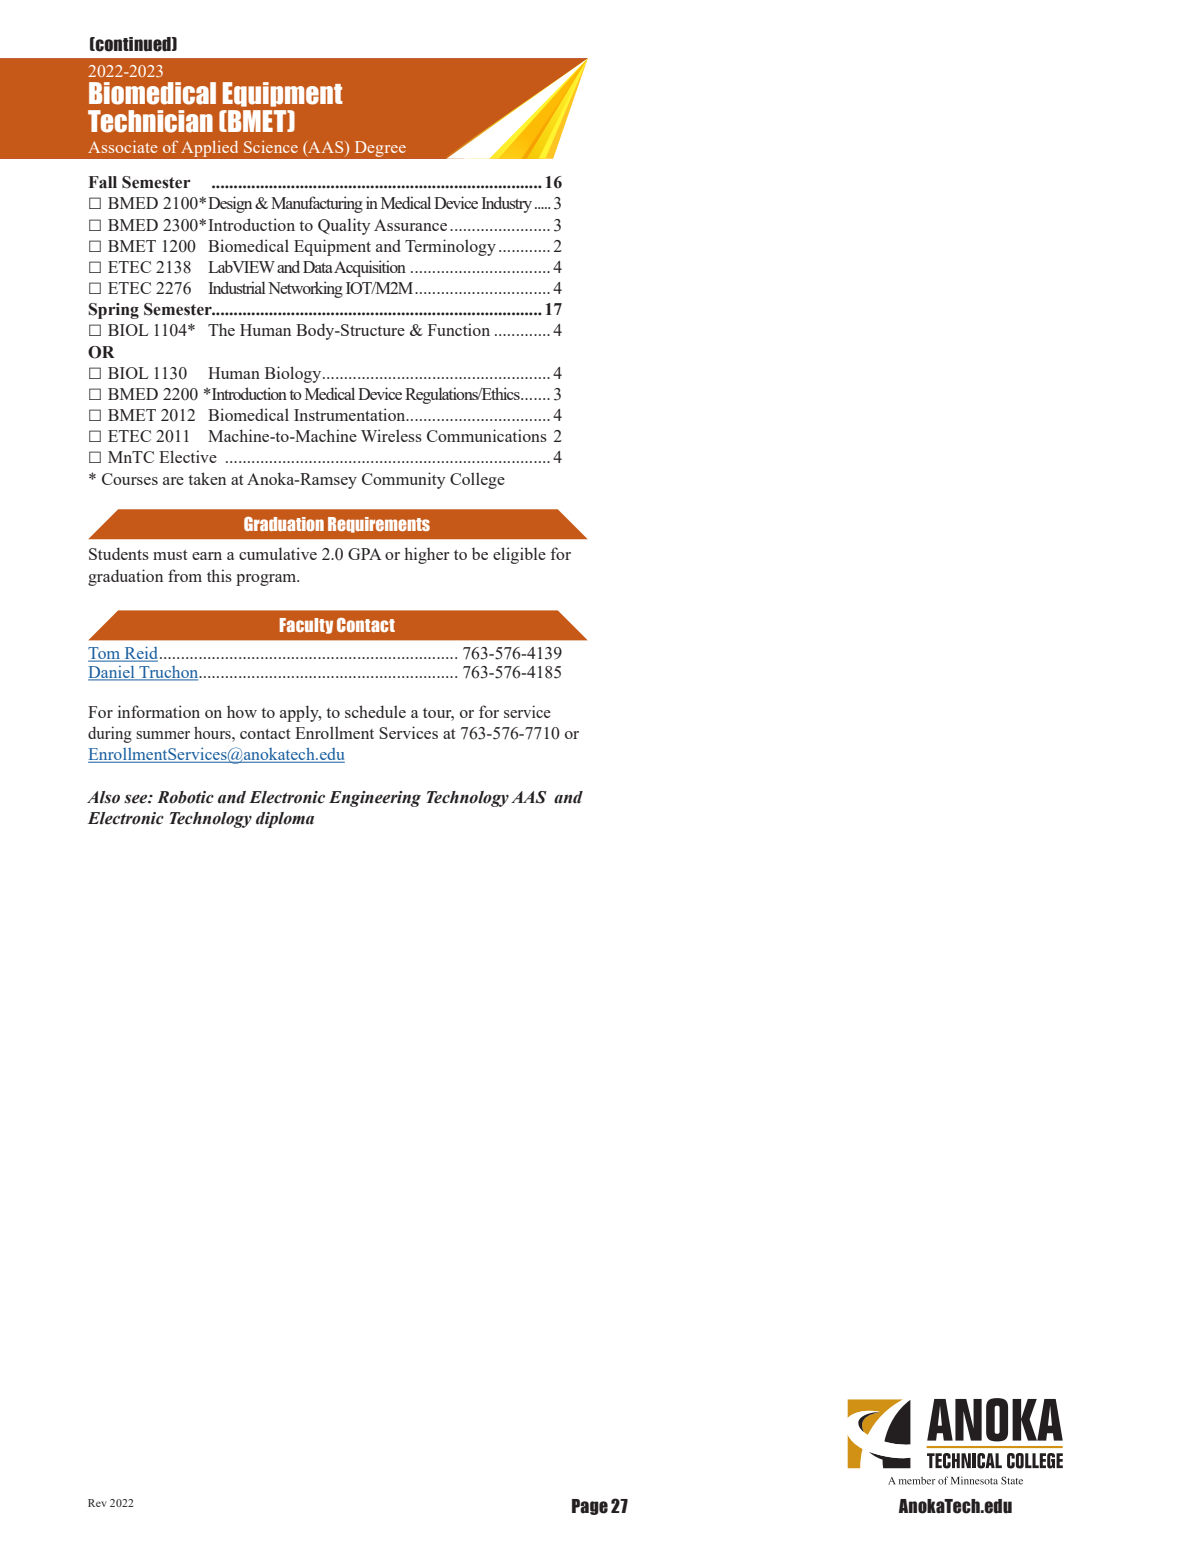 The width and height of the document is (1199, 1552). What do you see at coordinates (590, 1507) in the document?
I see `Page` at bounding box center [590, 1507].
